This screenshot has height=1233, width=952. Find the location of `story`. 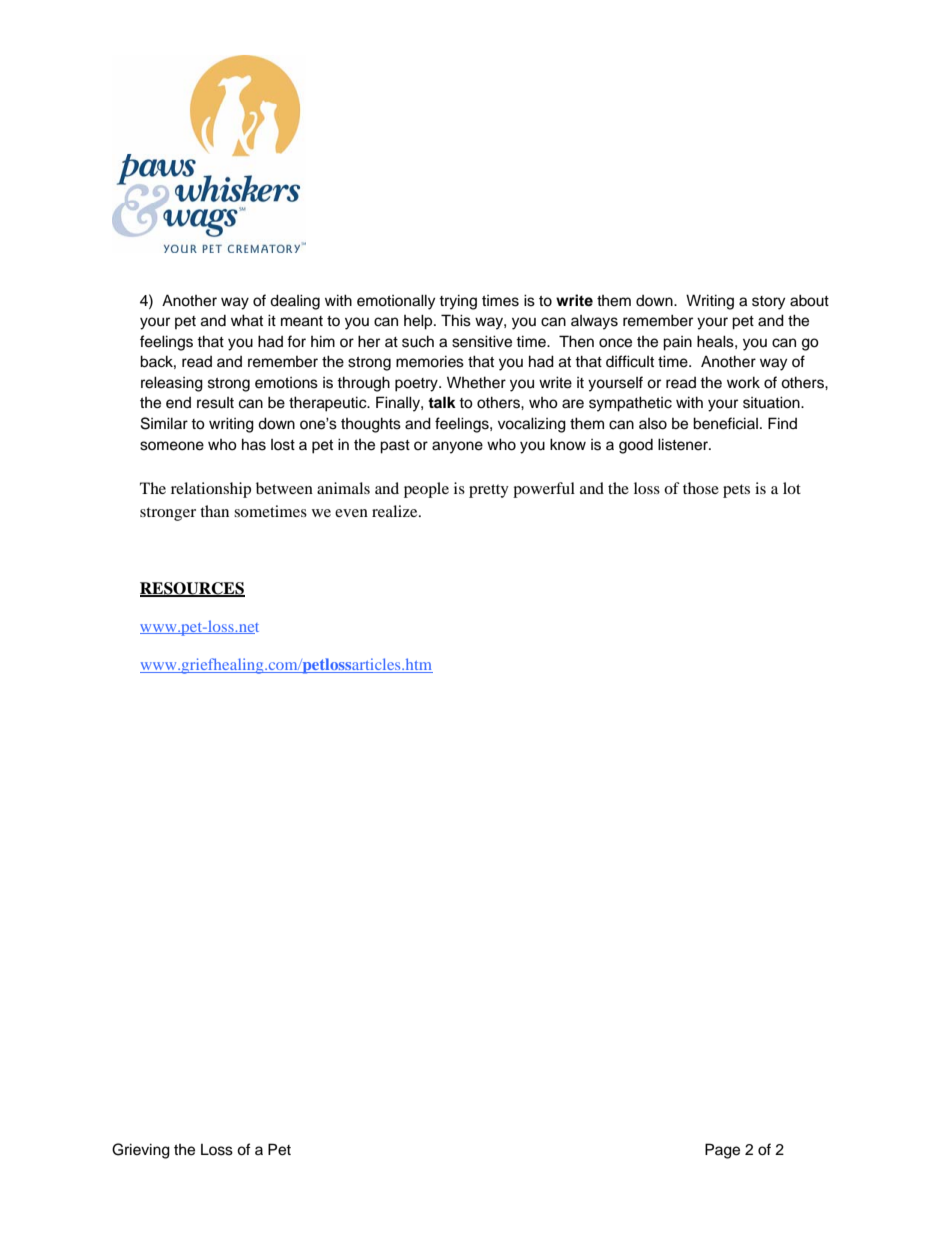

story is located at coordinates (768, 303).
